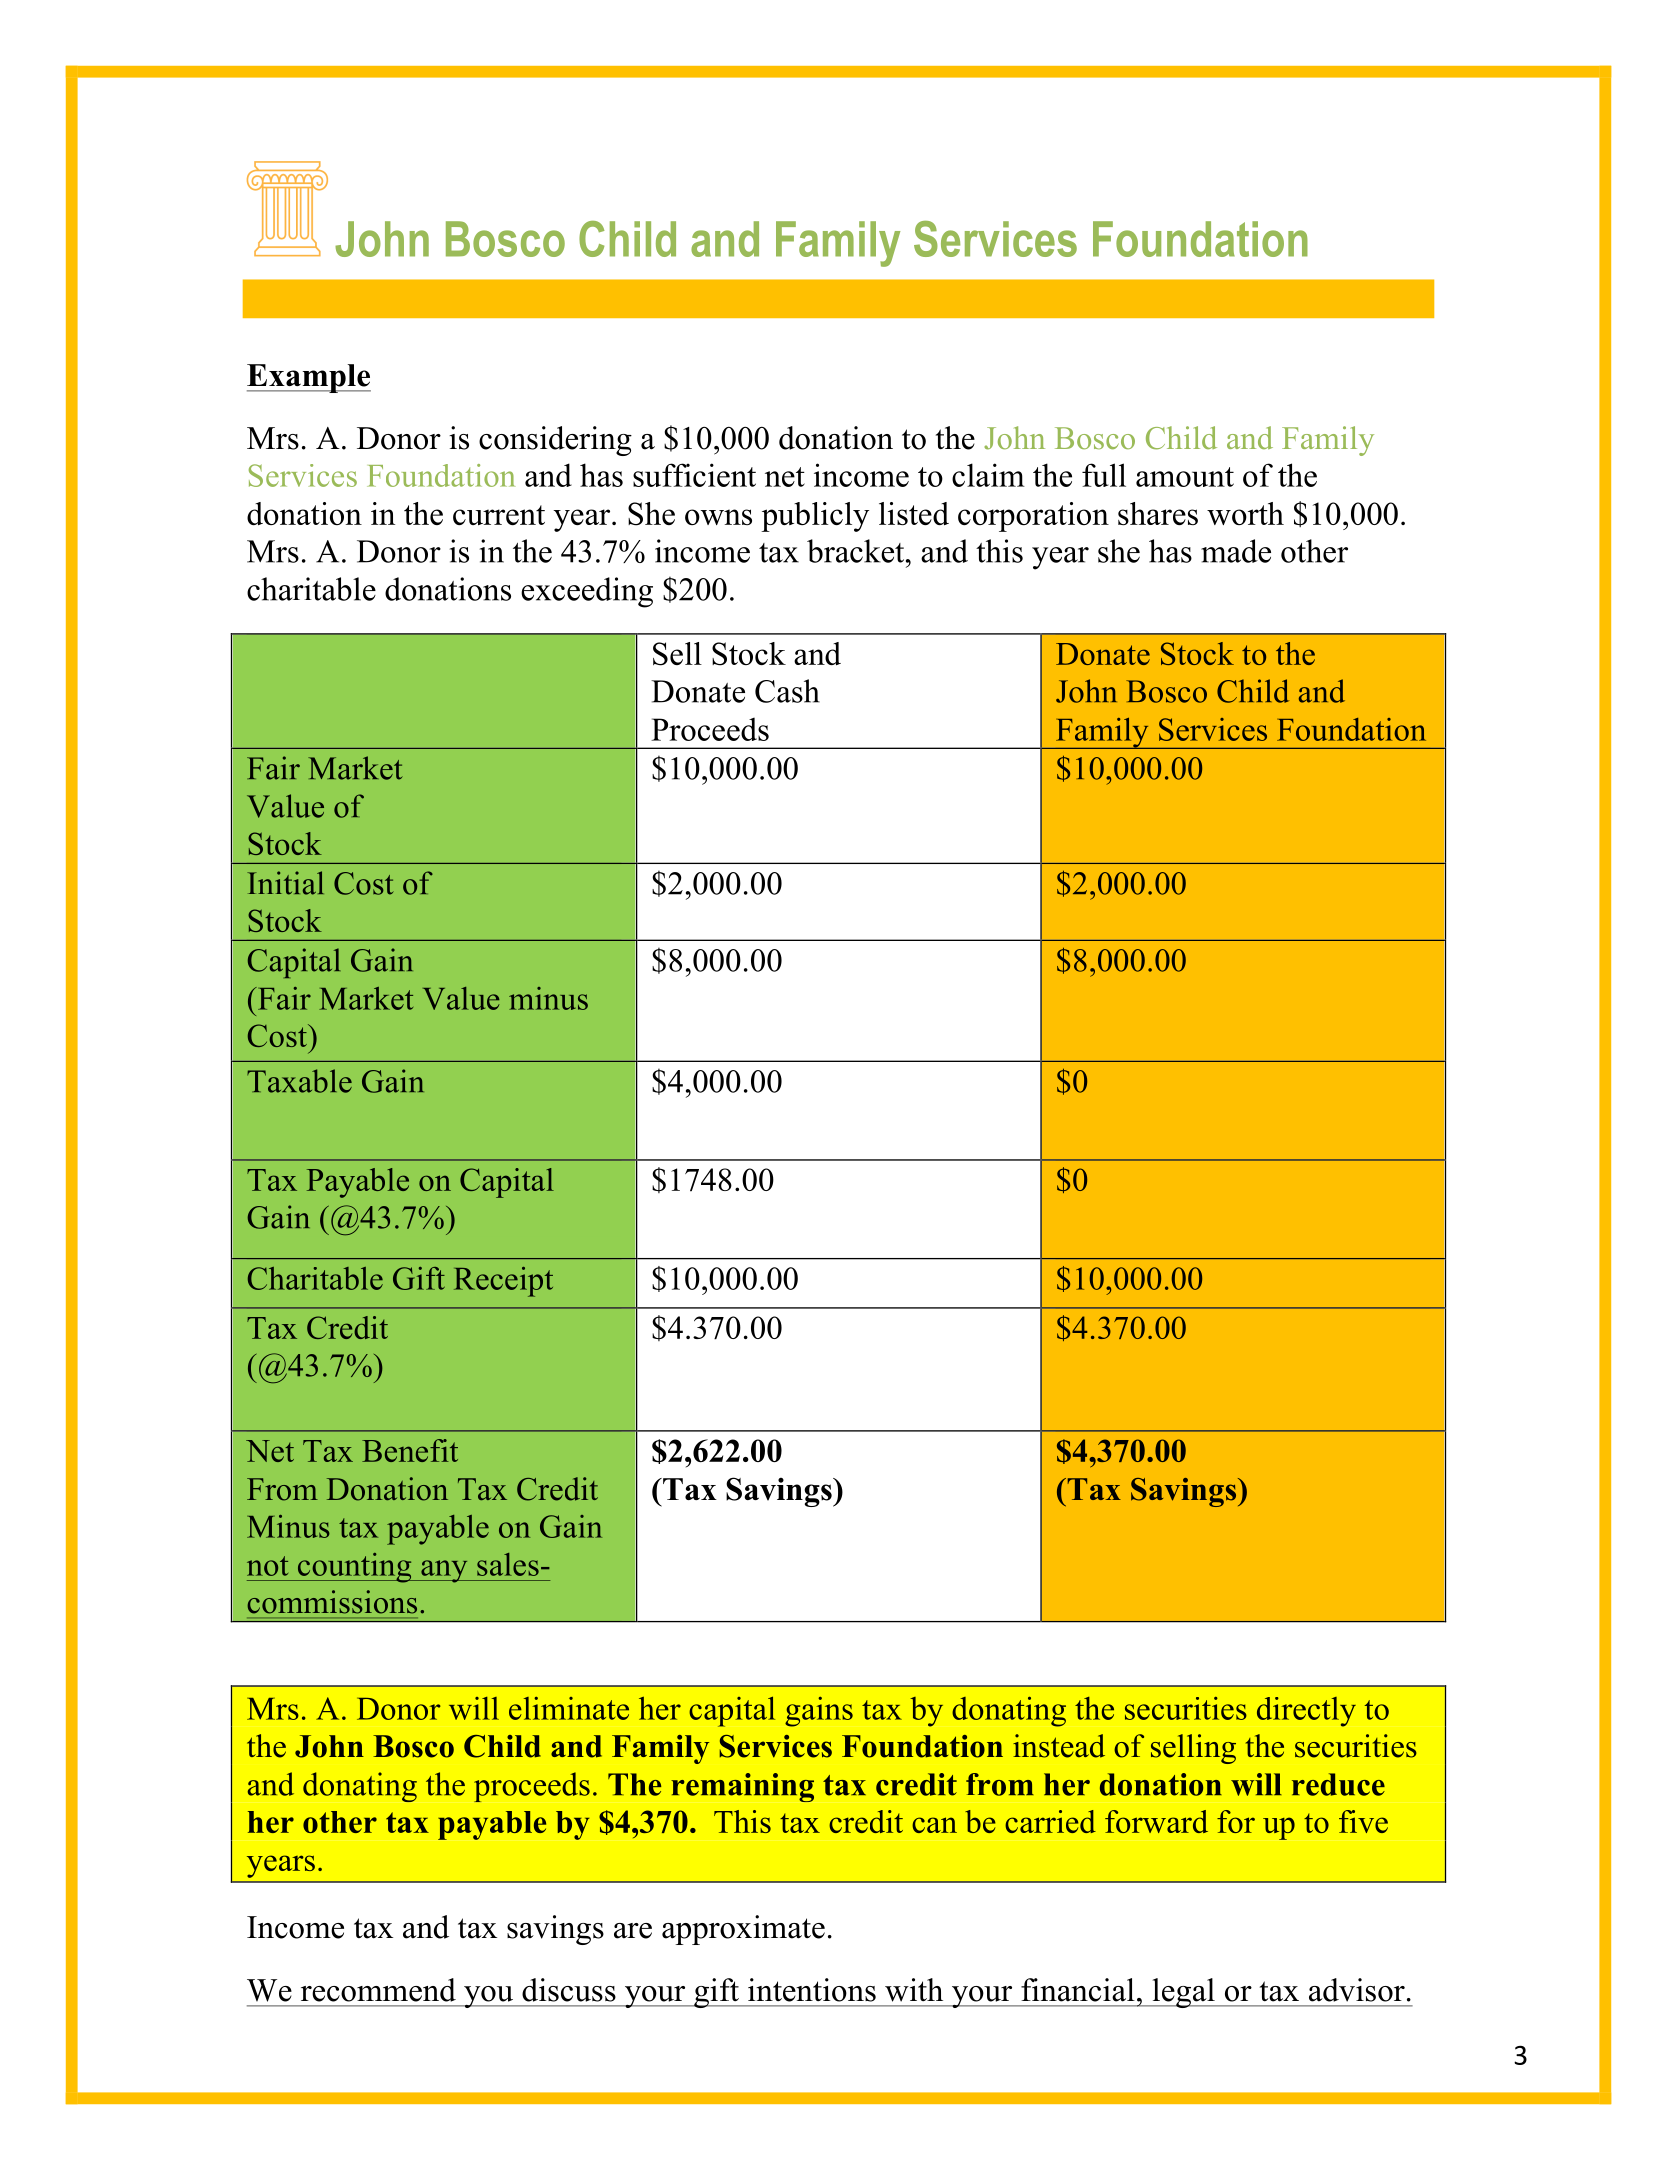 This document has height=2170, width=1677. Describe the element at coordinates (1306, 1712) in the document. I see `directly` at that location.
